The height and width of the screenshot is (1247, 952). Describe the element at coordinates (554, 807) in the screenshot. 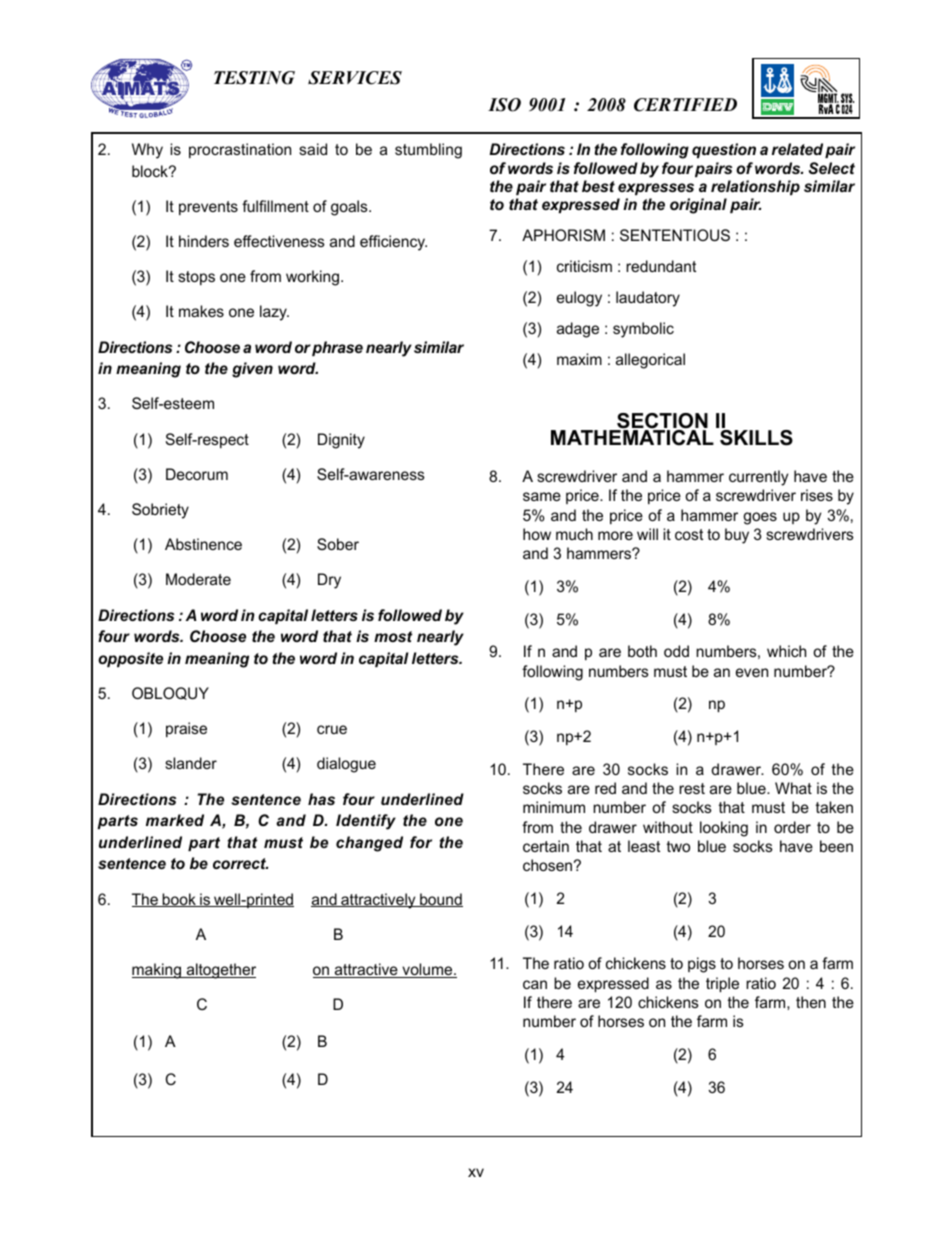

I see `minimum` at that location.
